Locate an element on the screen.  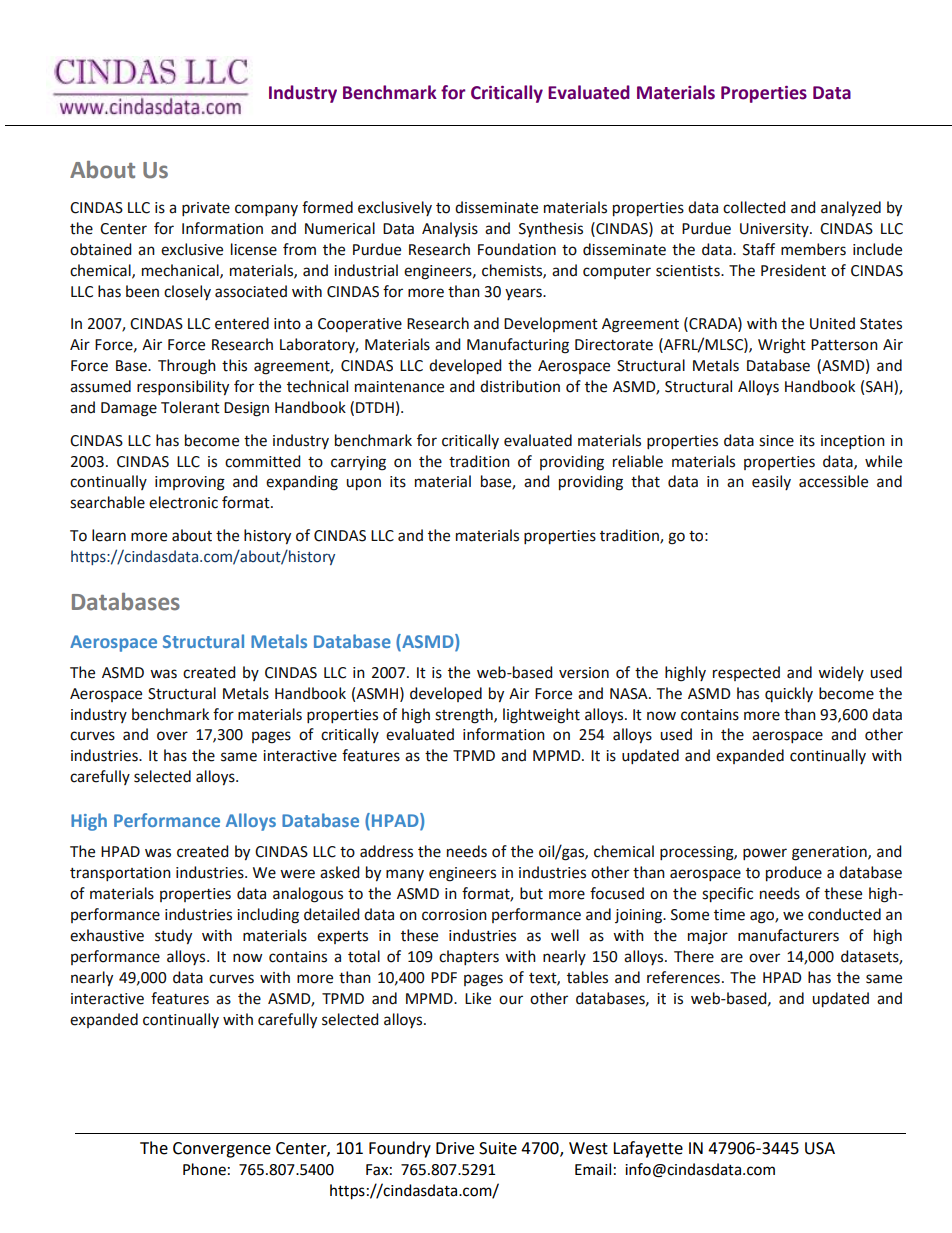
Foundation is located at coordinates (517, 249).
